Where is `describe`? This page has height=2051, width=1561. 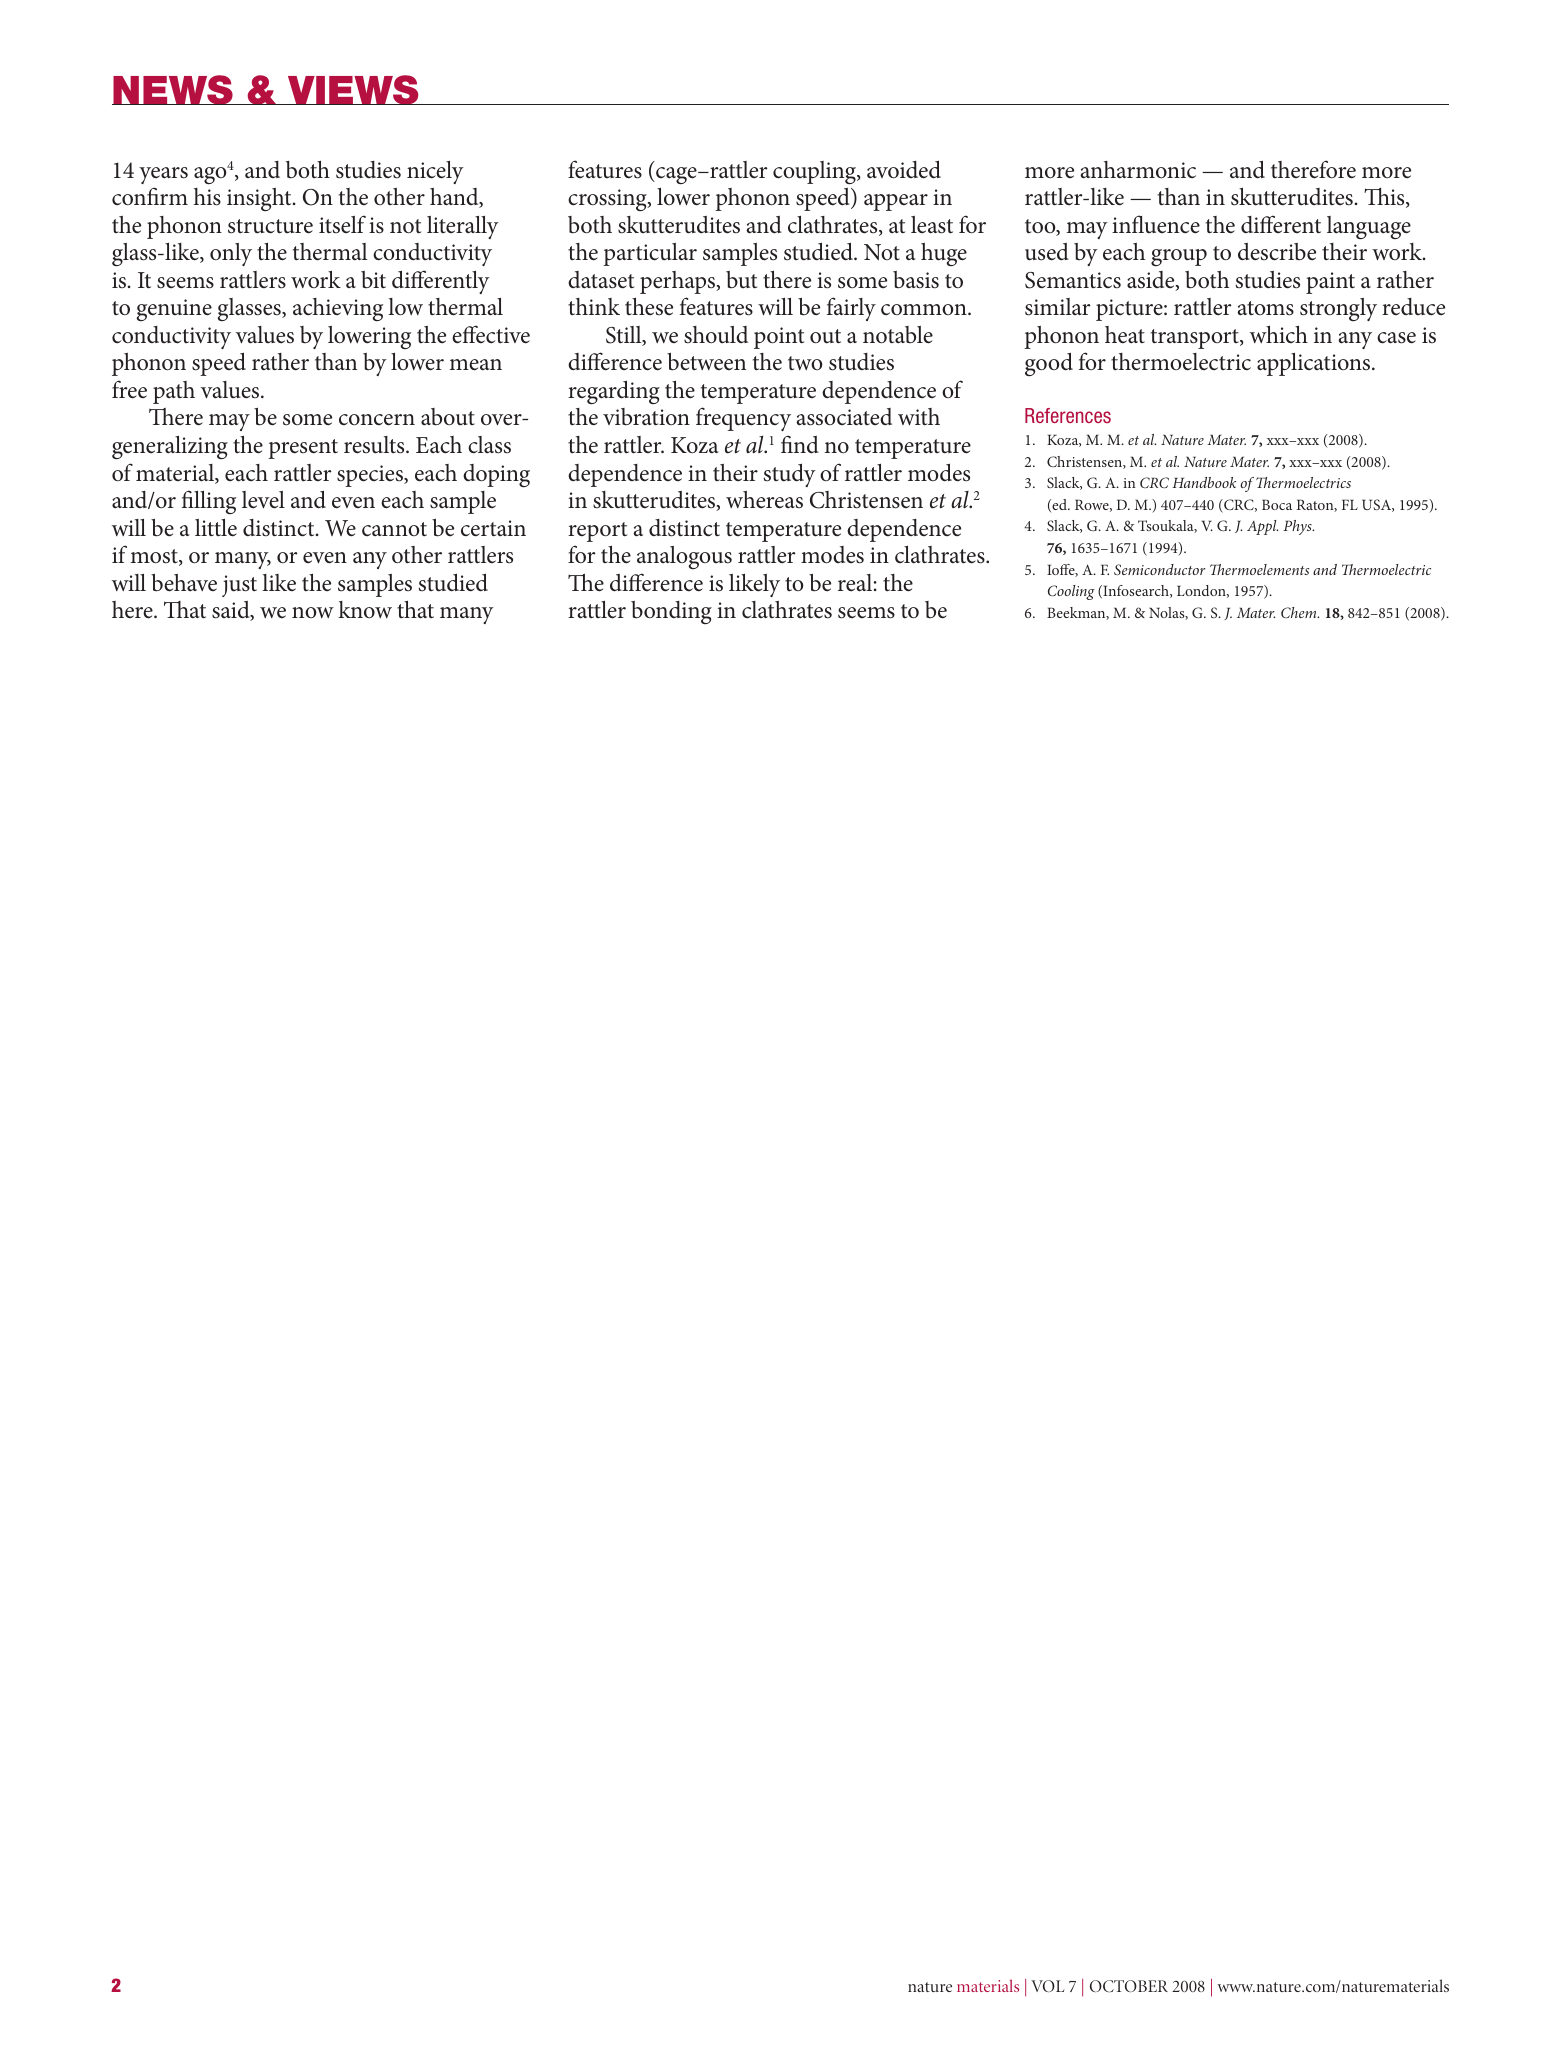 describe is located at coordinates (1277, 252).
